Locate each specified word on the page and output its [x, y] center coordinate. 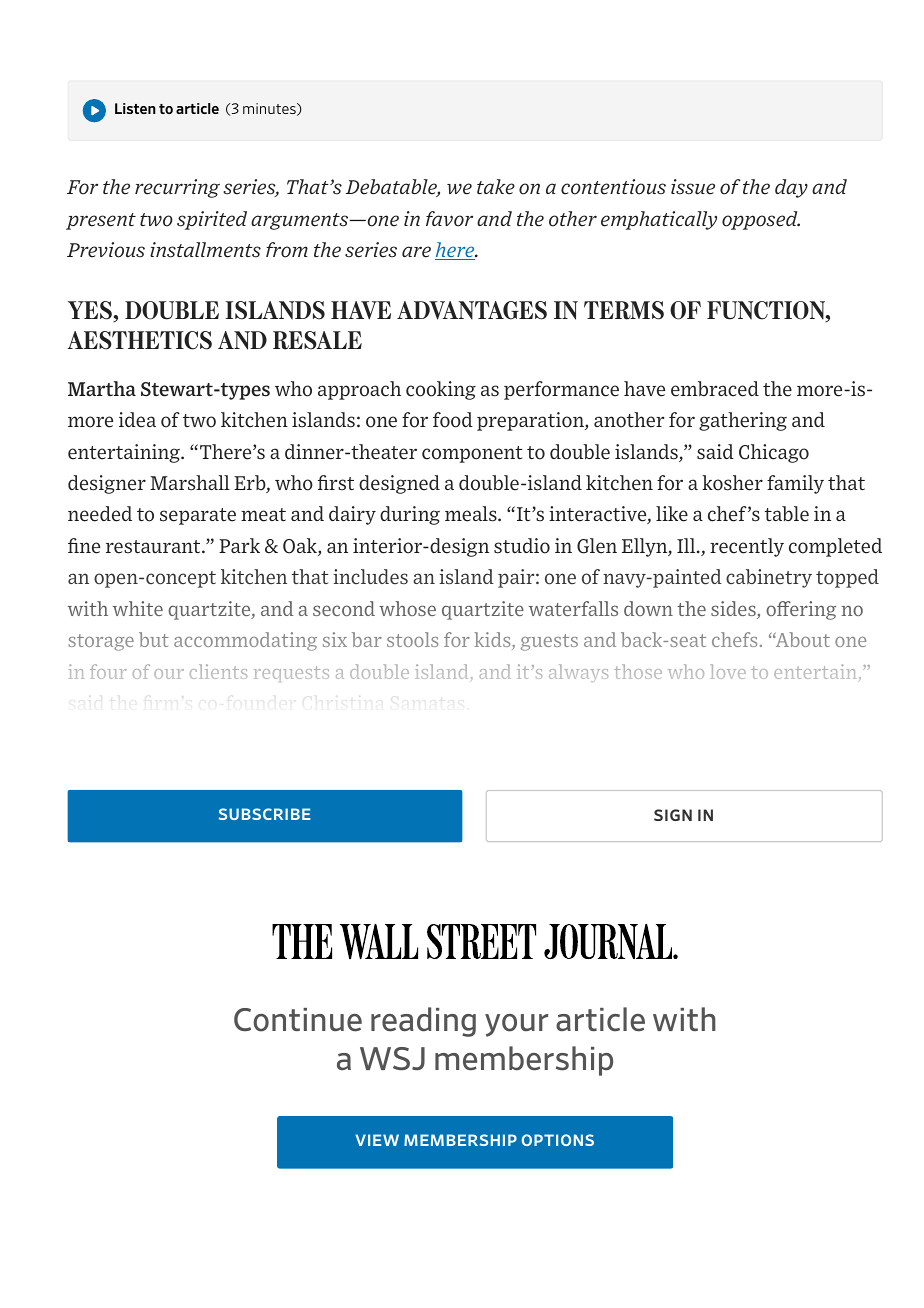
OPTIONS [558, 1140]
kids [493, 641]
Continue [298, 1020]
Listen [135, 108]
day [791, 188]
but [154, 639]
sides [734, 610]
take [496, 187]
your [516, 1025]
